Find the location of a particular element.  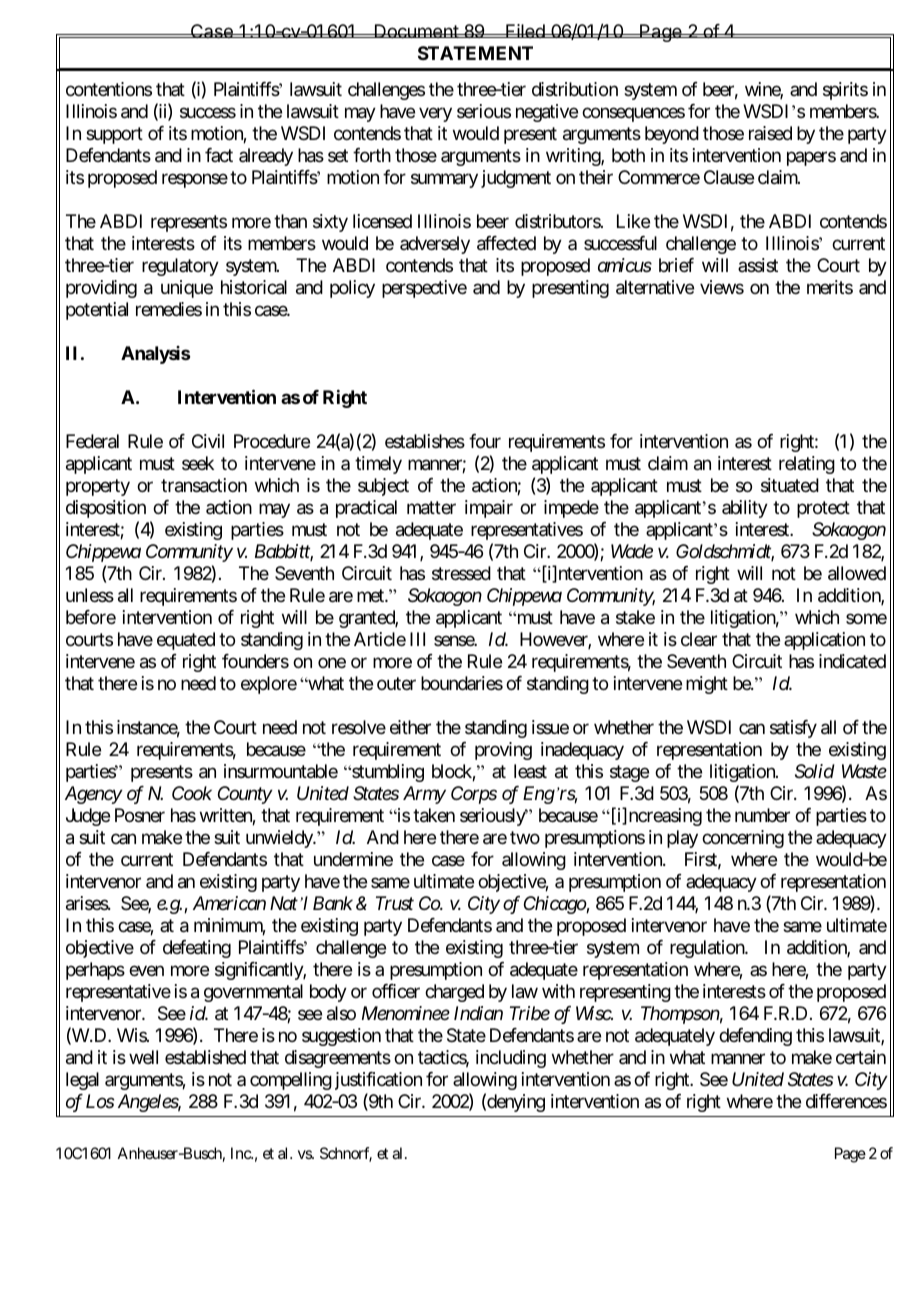

Filed is located at coordinates (525, 31).
